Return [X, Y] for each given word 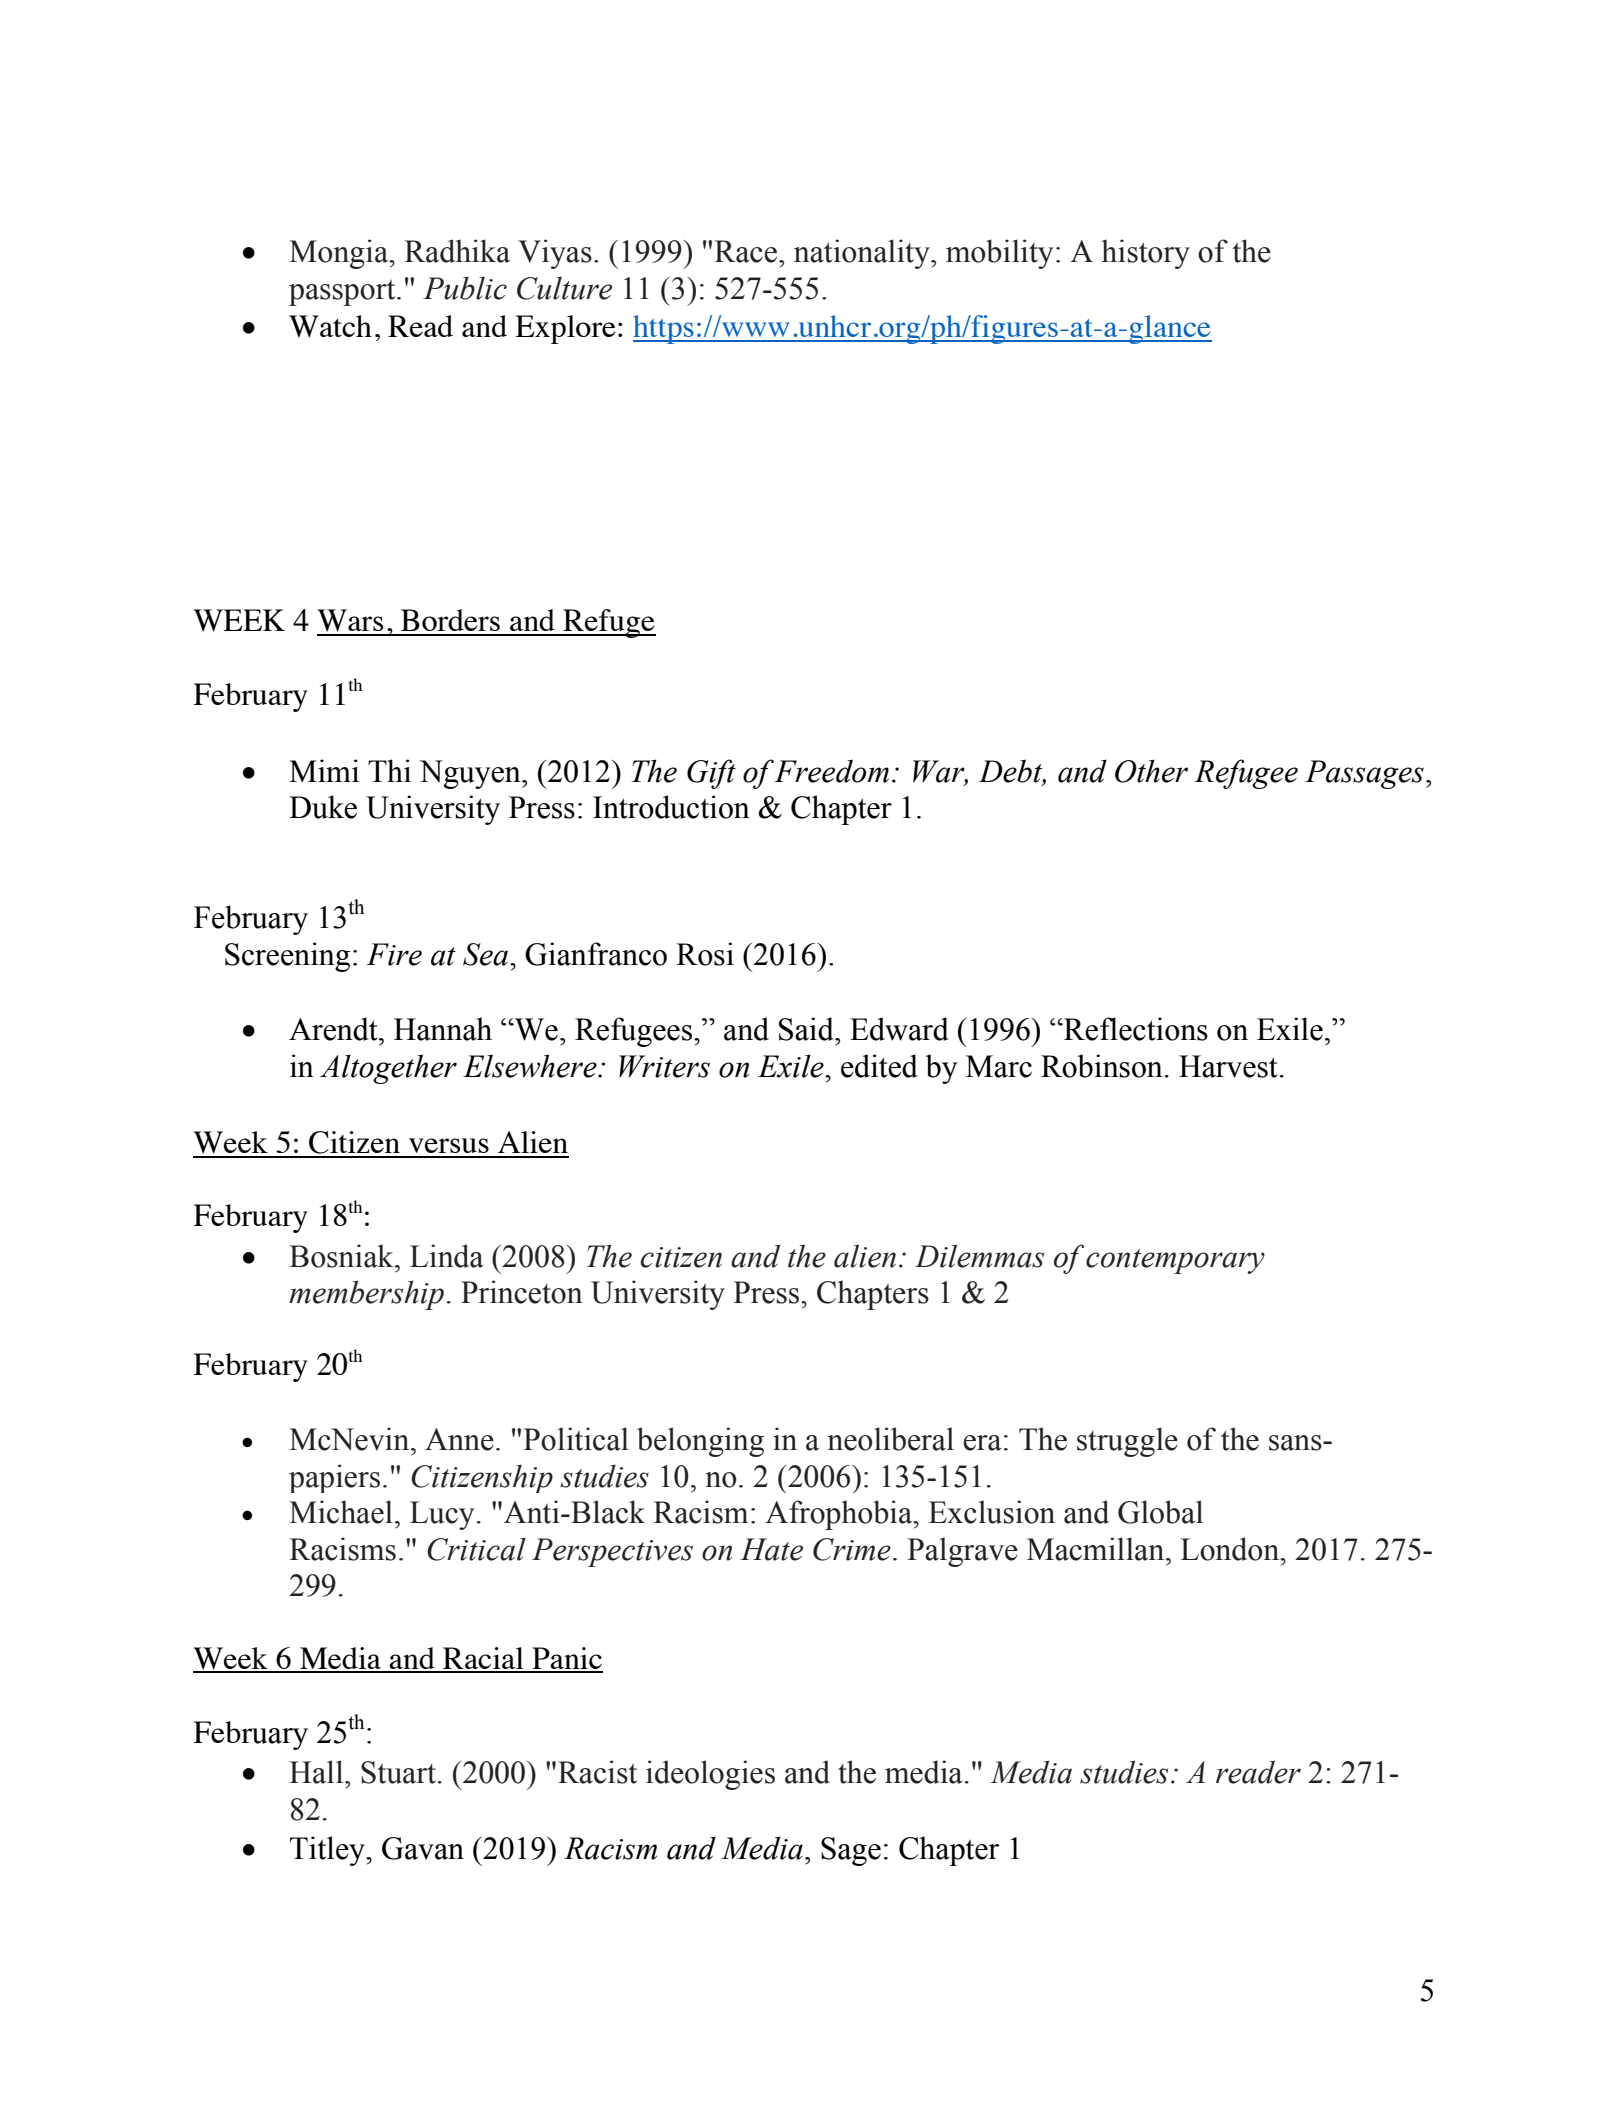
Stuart [398, 1772]
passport [343, 293]
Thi [389, 770]
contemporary [1175, 1261]
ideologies [710, 1775]
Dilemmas [979, 1256]
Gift [711, 774]
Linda [447, 1256]
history [1145, 254]
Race [745, 251]
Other [1151, 771]
